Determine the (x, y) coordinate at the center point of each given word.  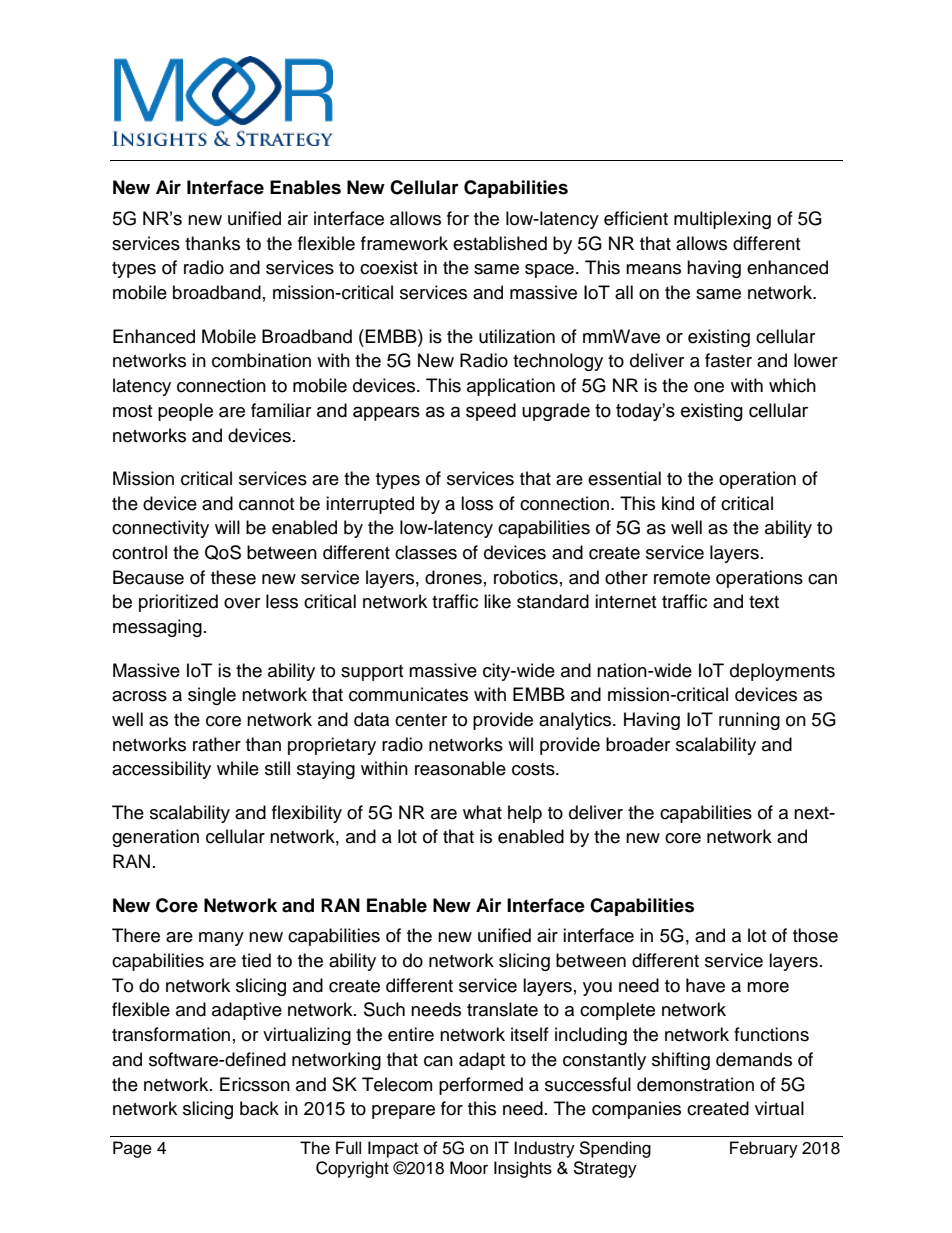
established (500, 243)
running (749, 721)
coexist (389, 267)
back (259, 1108)
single (212, 696)
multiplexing (722, 220)
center (421, 720)
